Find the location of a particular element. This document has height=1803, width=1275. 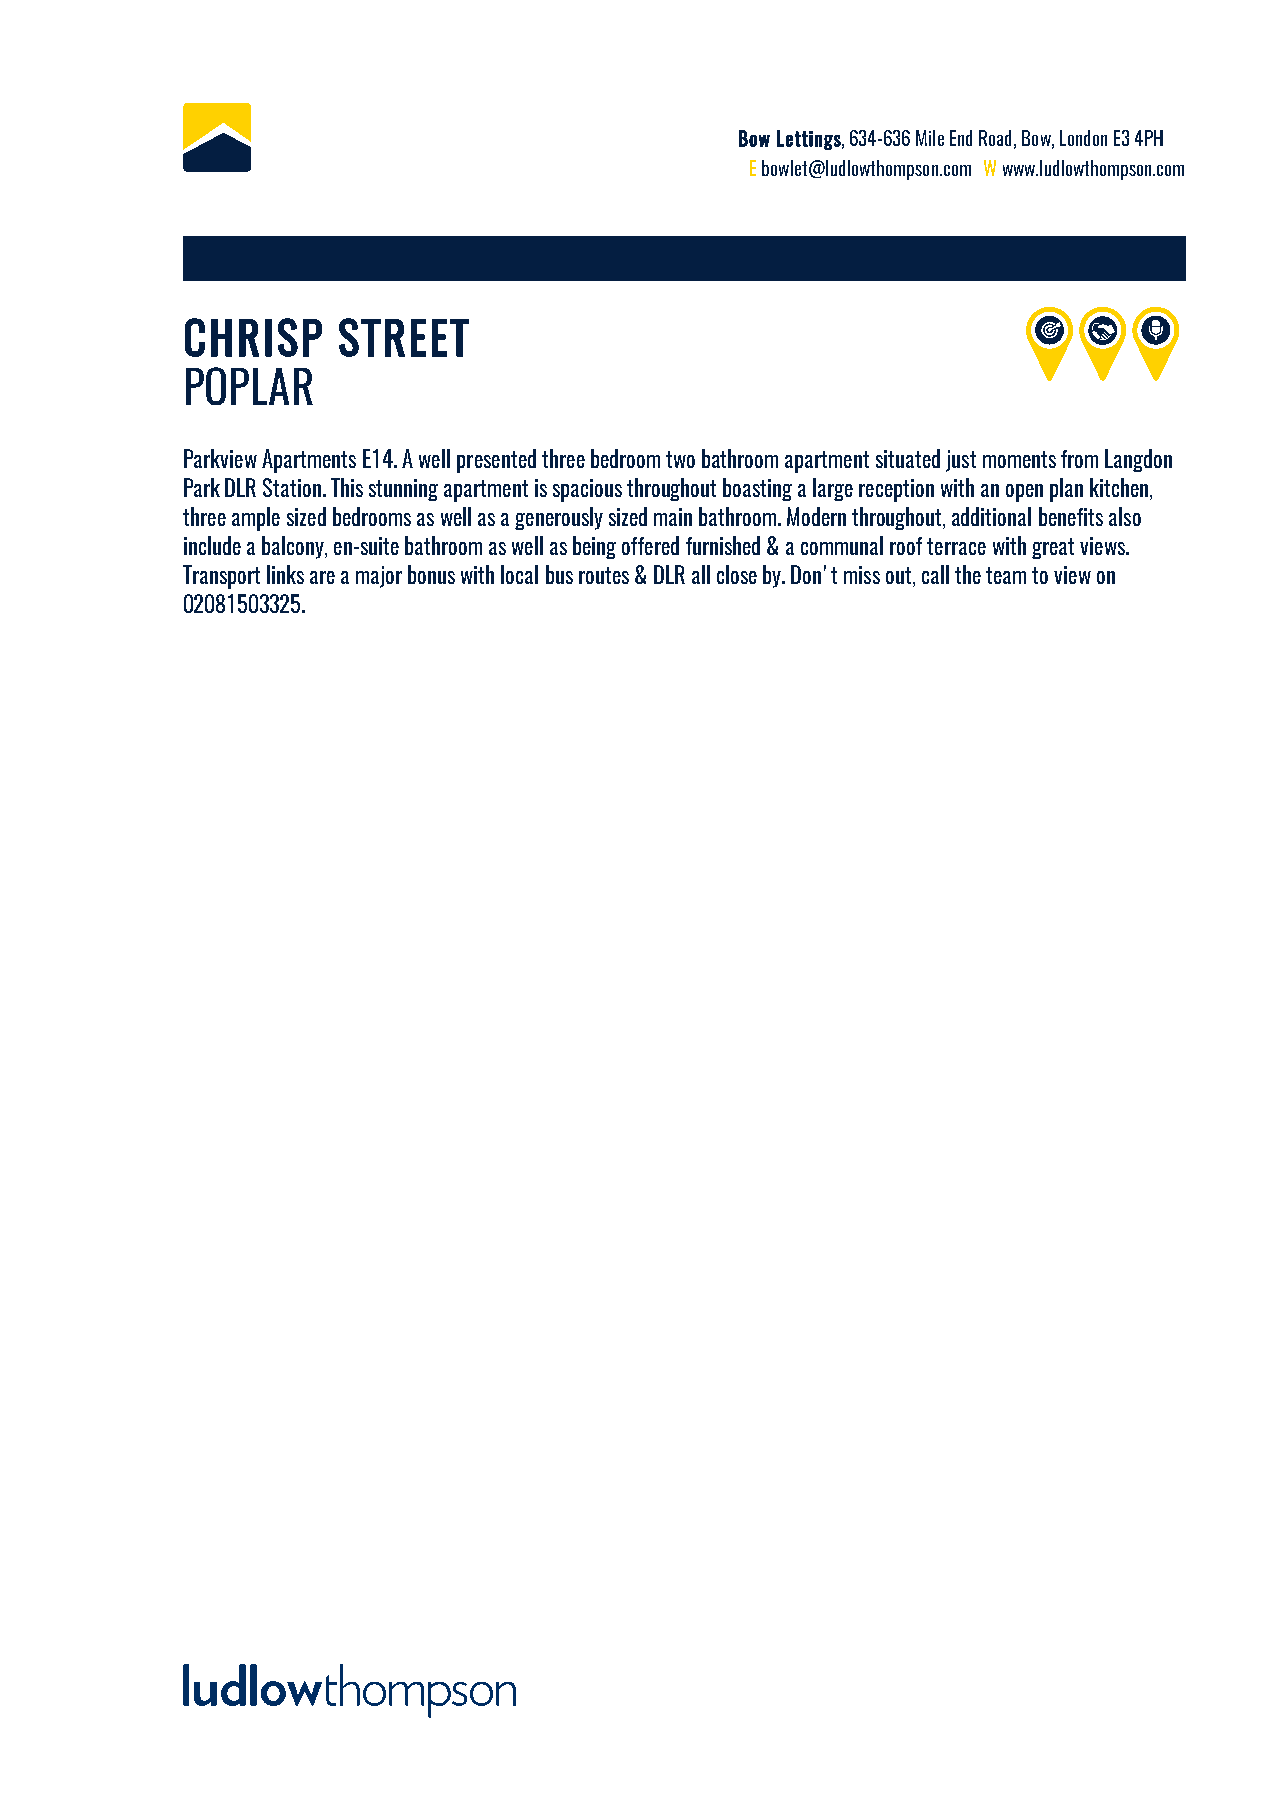

presented is located at coordinates (496, 461).
